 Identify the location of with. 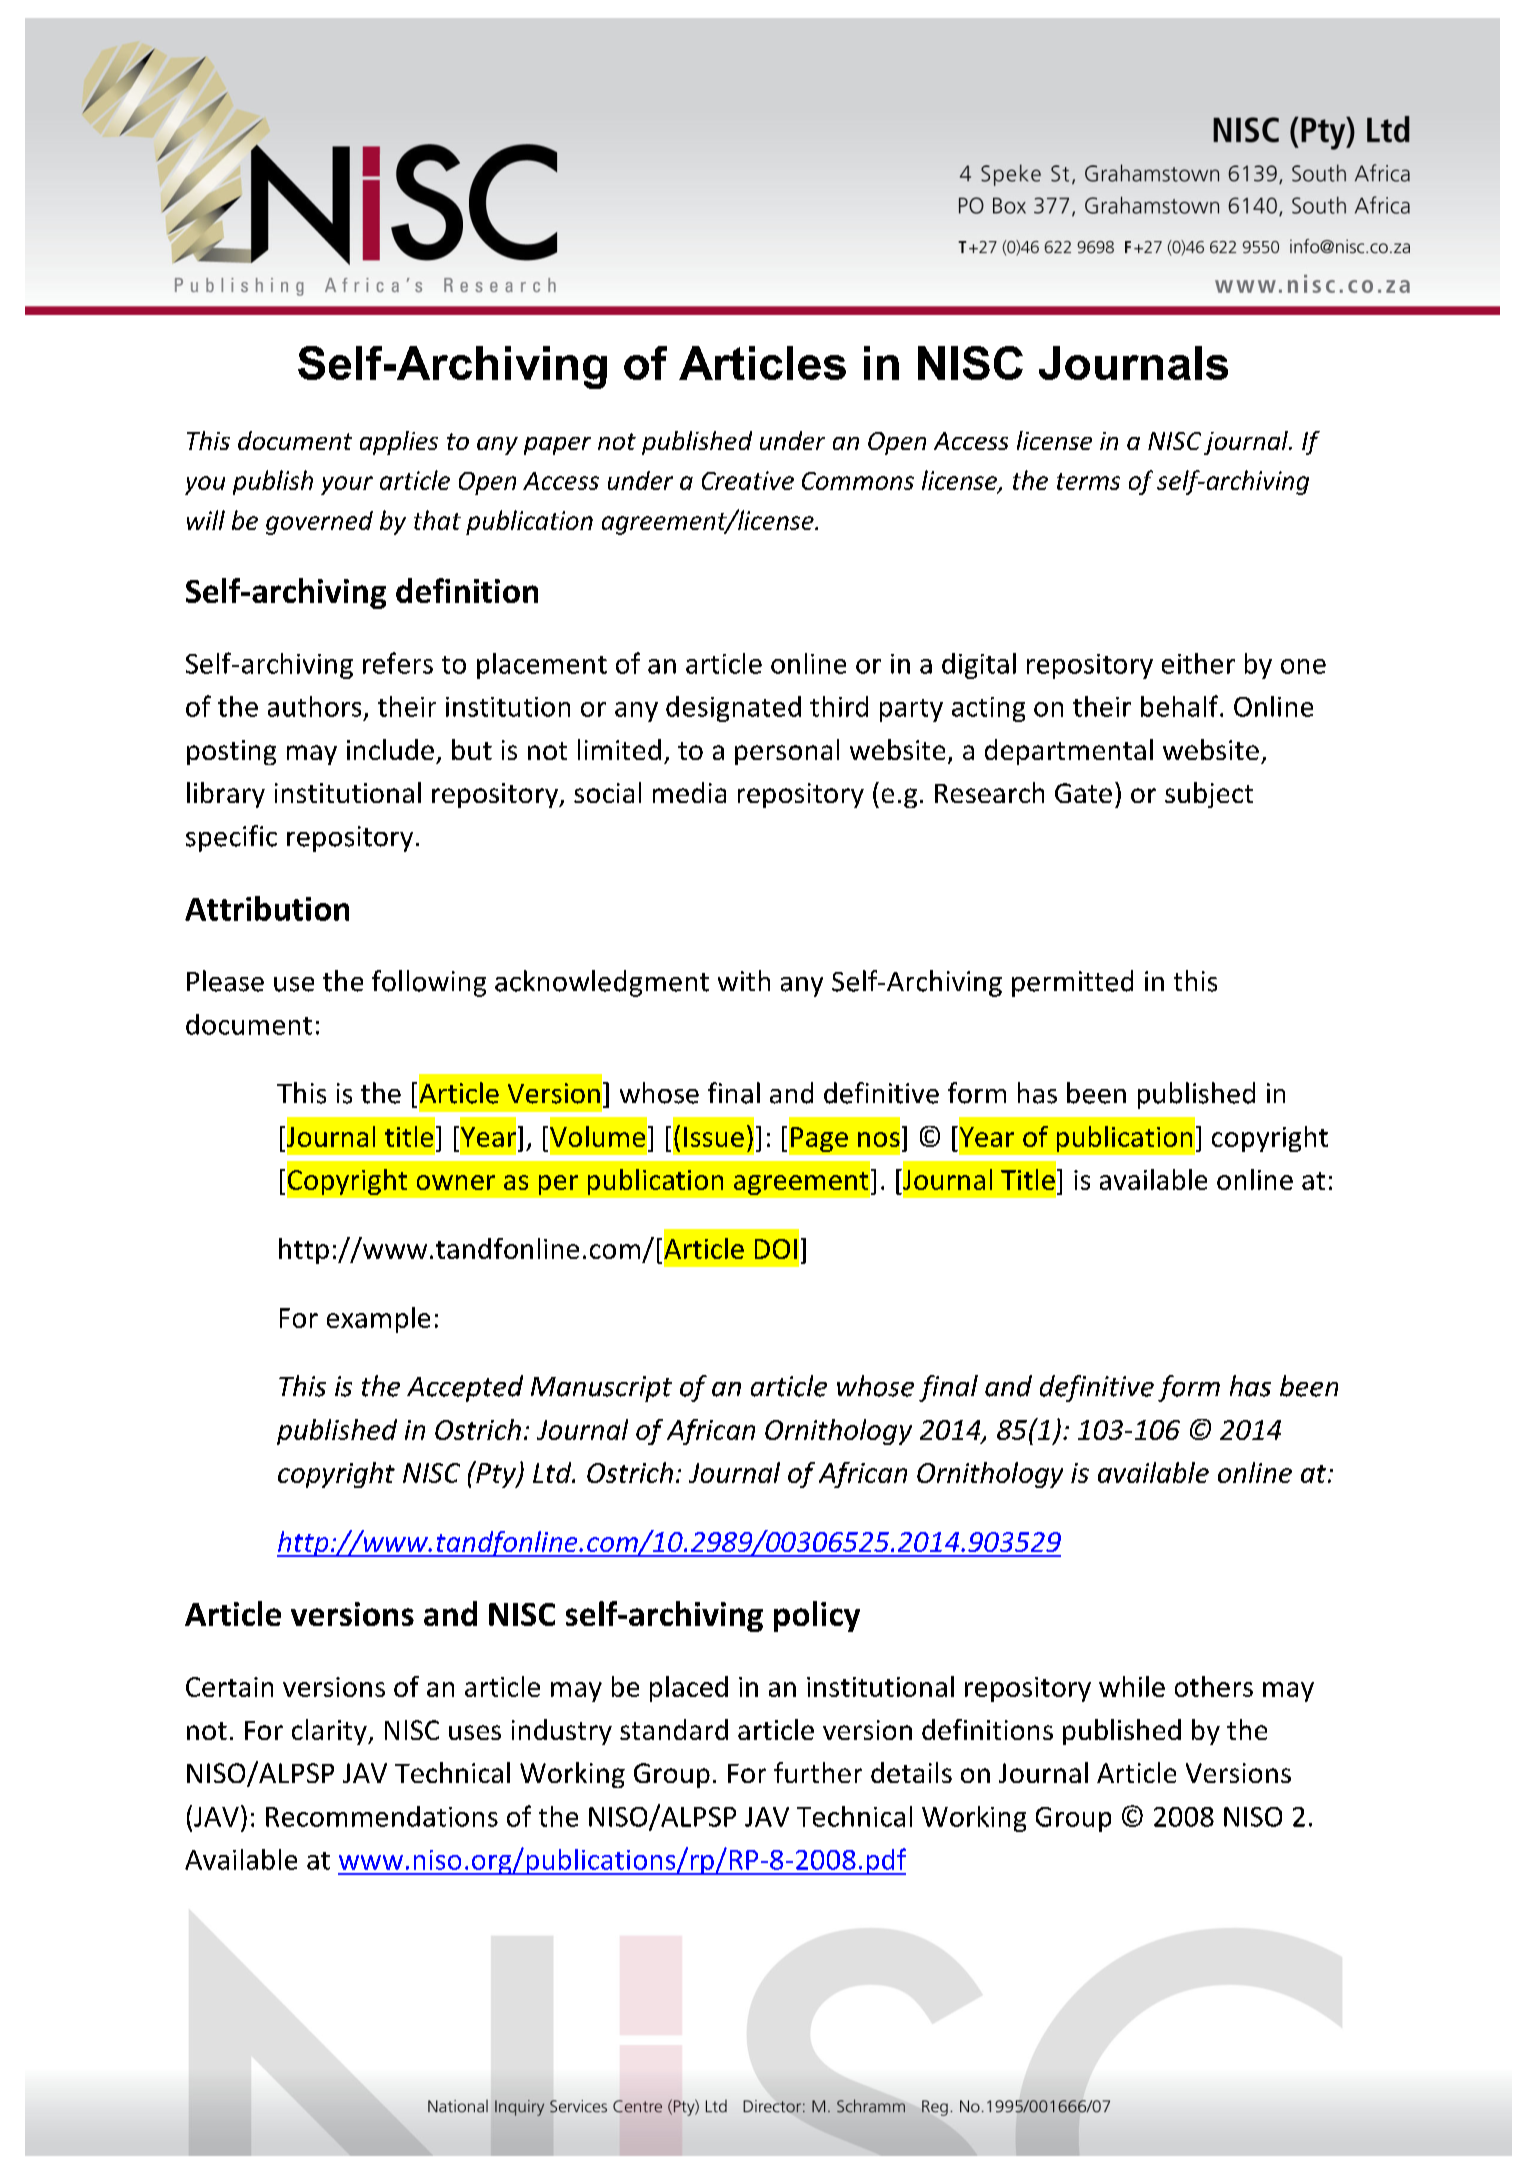
(744, 980).
